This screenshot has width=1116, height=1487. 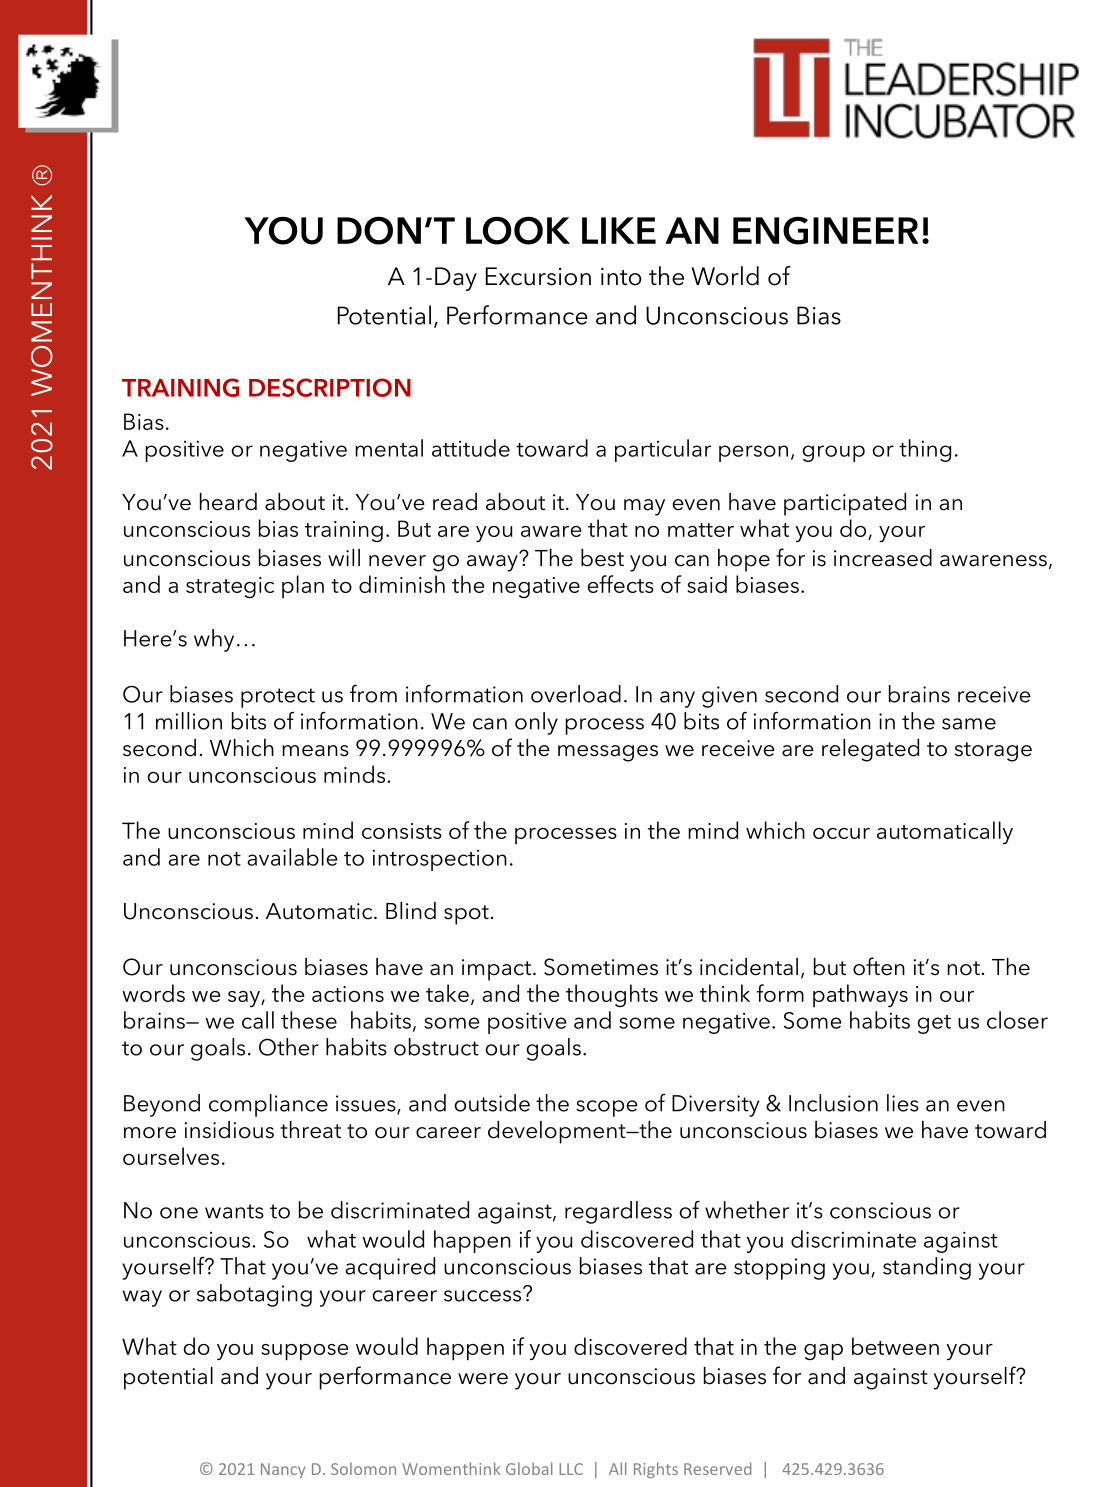 I want to click on lies, so click(x=903, y=1103).
